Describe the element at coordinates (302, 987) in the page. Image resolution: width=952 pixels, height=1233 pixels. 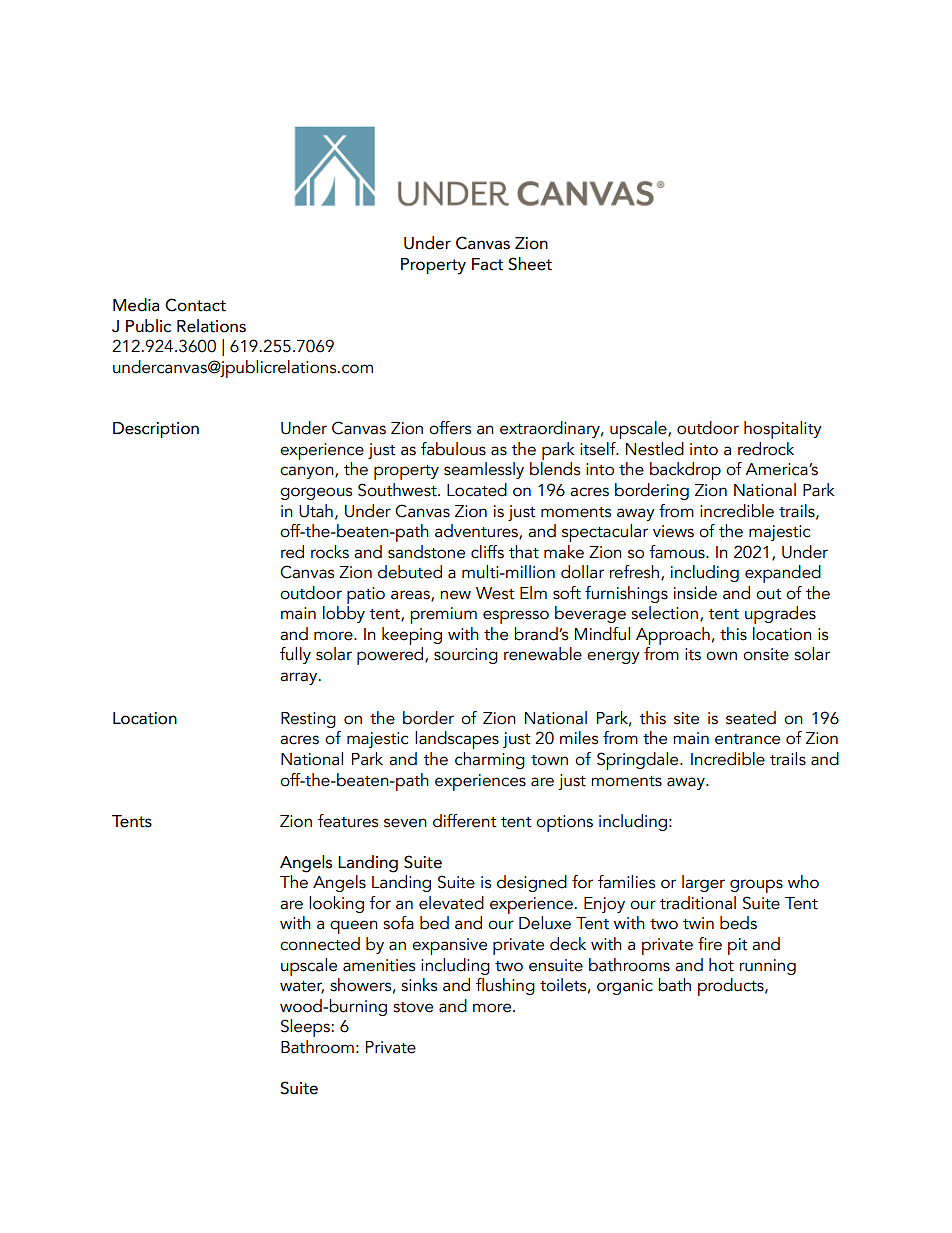
I see `water` at that location.
